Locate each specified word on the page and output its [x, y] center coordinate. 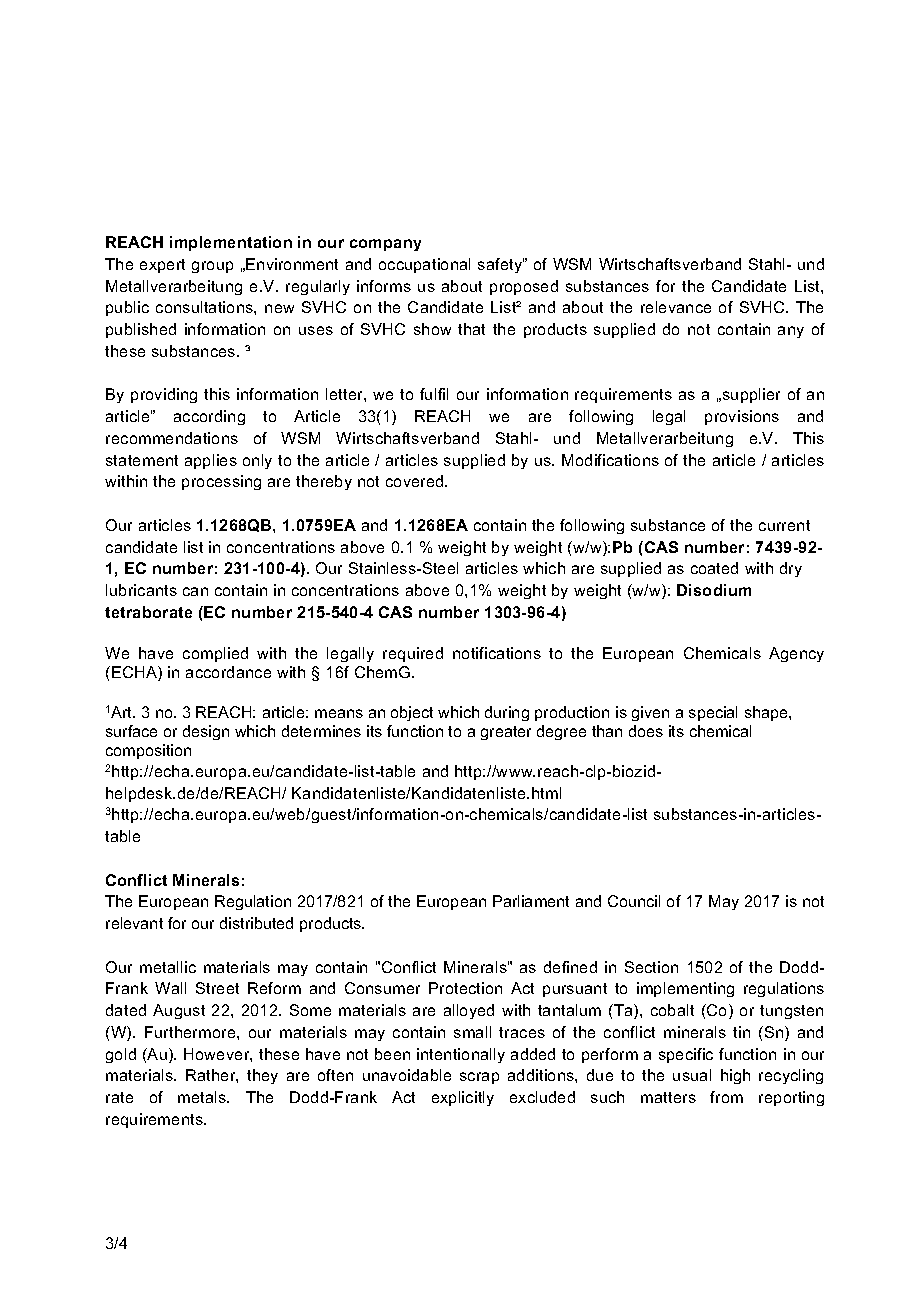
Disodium [714, 590]
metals [203, 1097]
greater [506, 733]
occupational [424, 265]
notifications [497, 653]
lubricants [141, 590]
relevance [676, 307]
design [206, 732]
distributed [256, 923]
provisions [742, 417]
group [212, 267]
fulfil [434, 394]
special [713, 713]
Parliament [531, 901]
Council [634, 901]
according [209, 417]
